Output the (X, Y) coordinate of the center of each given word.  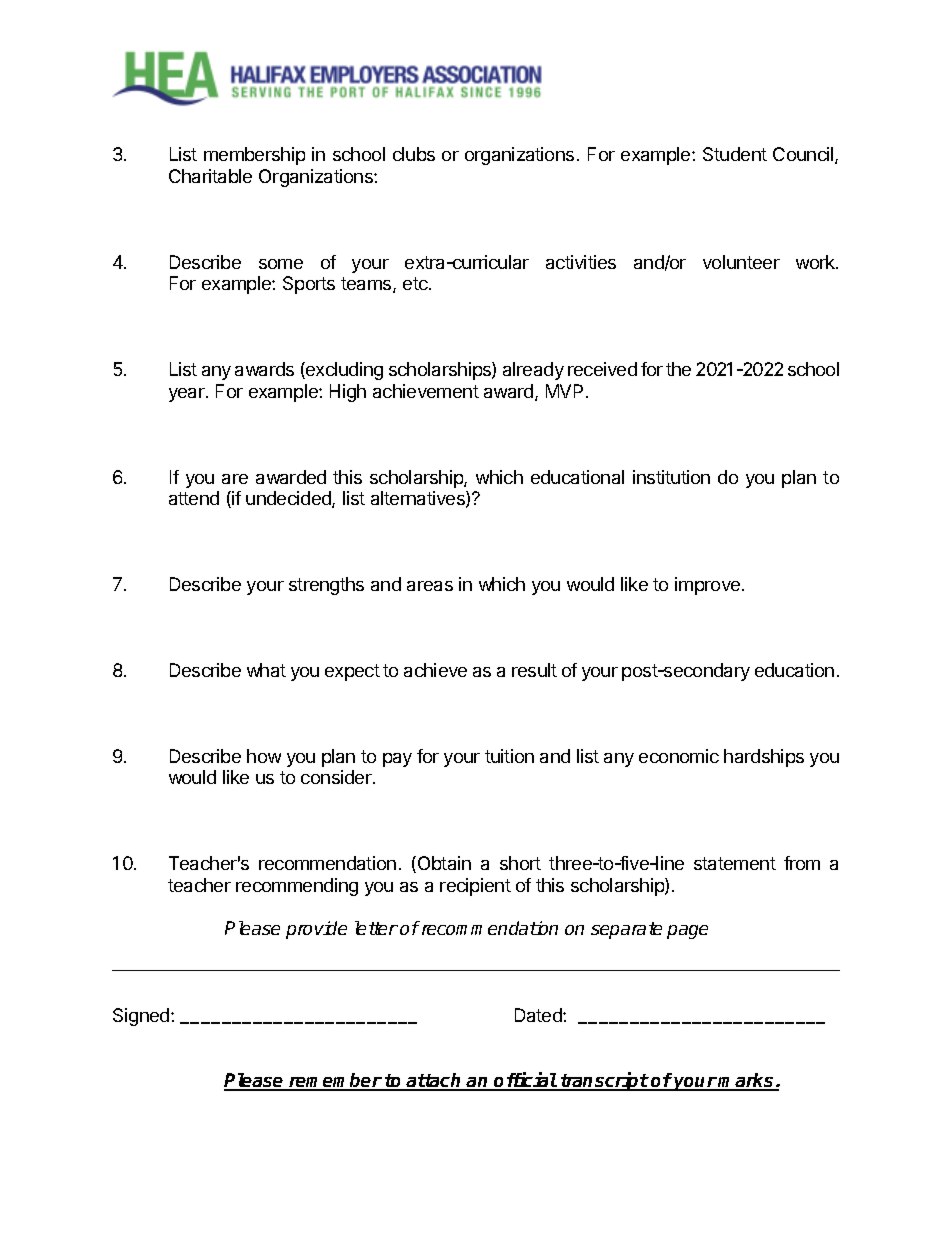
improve (707, 586)
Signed (142, 1017)
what (266, 670)
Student (735, 154)
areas (430, 586)
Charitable (210, 176)
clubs (414, 154)
